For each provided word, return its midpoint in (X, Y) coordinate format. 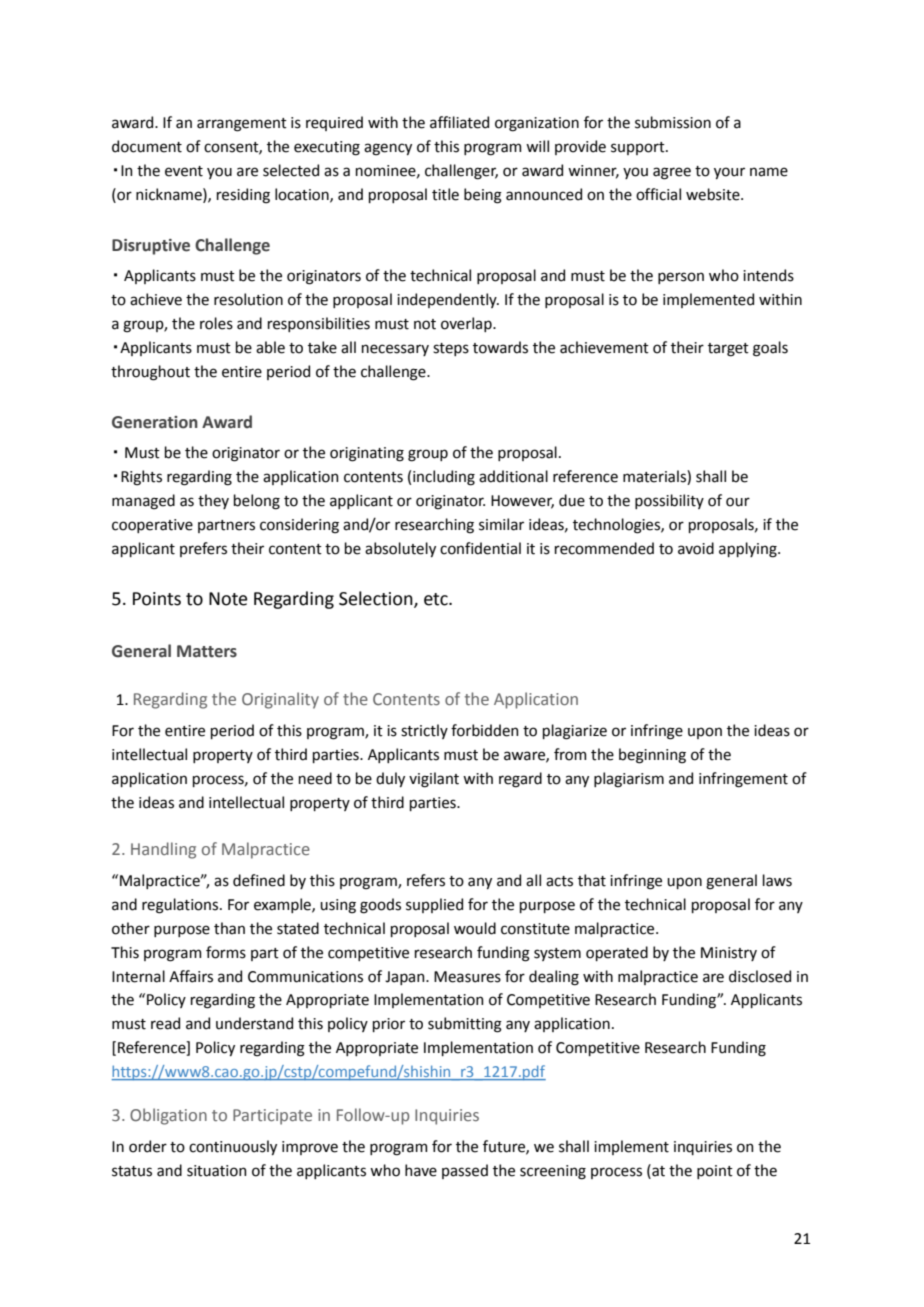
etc (437, 599)
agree (672, 173)
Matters (207, 651)
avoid (696, 548)
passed (465, 1171)
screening (553, 1172)
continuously (233, 1147)
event (184, 171)
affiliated (459, 122)
